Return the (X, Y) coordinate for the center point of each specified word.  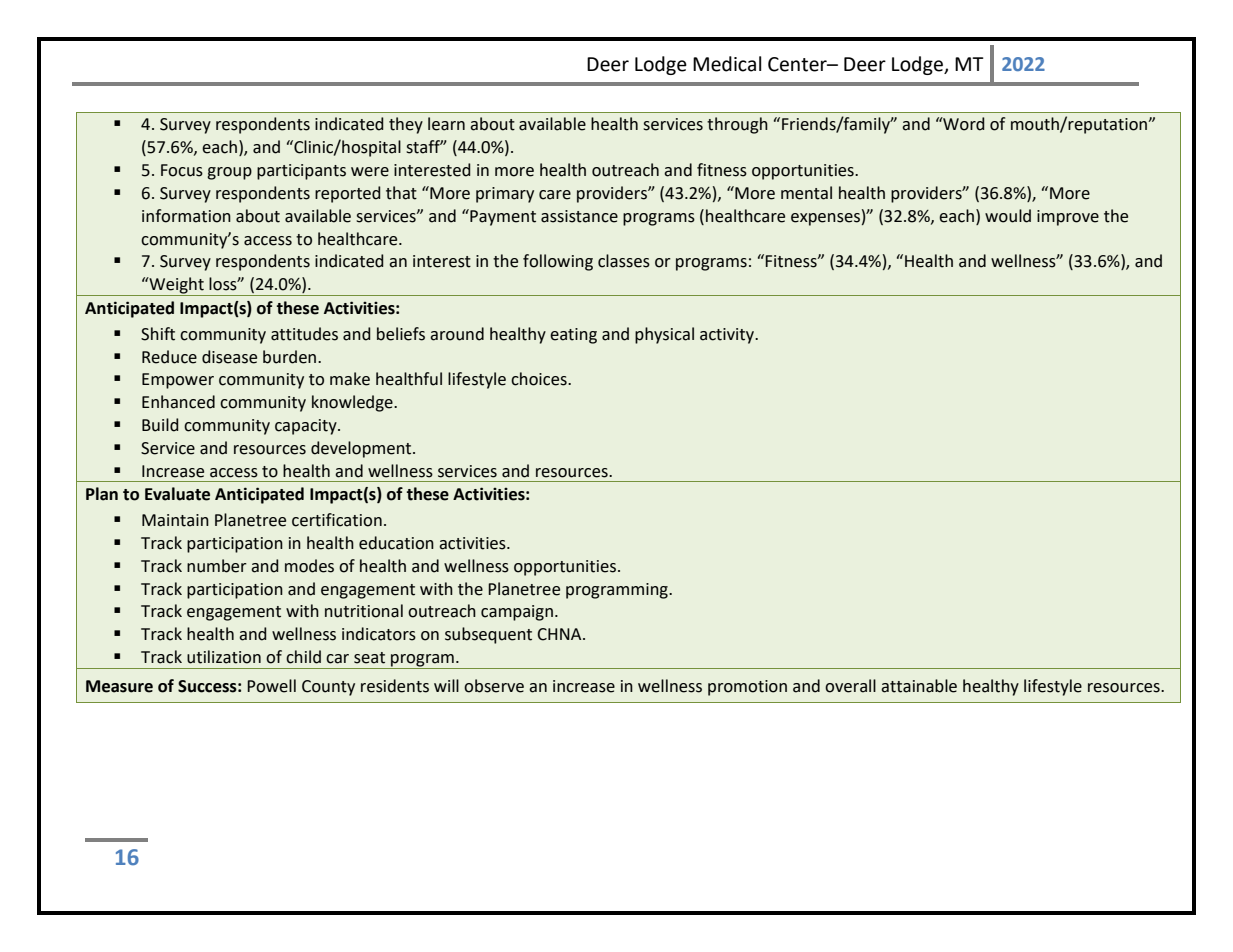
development (362, 449)
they (406, 125)
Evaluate (177, 494)
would (1008, 216)
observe (494, 686)
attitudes (304, 334)
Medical (727, 64)
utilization (224, 657)
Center (798, 64)
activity (728, 336)
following (558, 262)
